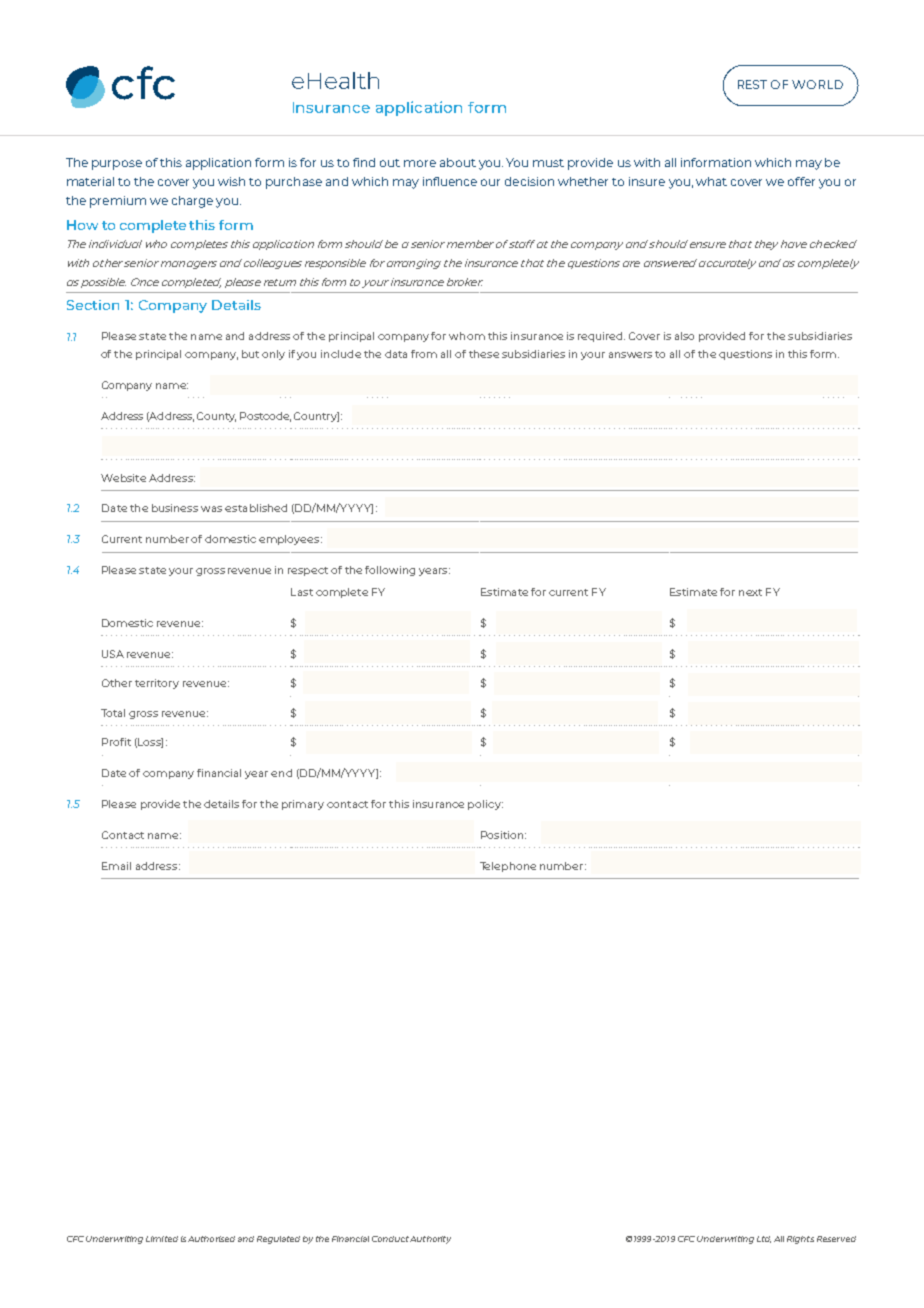 The width and height of the document is (924, 1308). Describe the element at coordinates (458, 162) in the document. I see `about` at that location.
